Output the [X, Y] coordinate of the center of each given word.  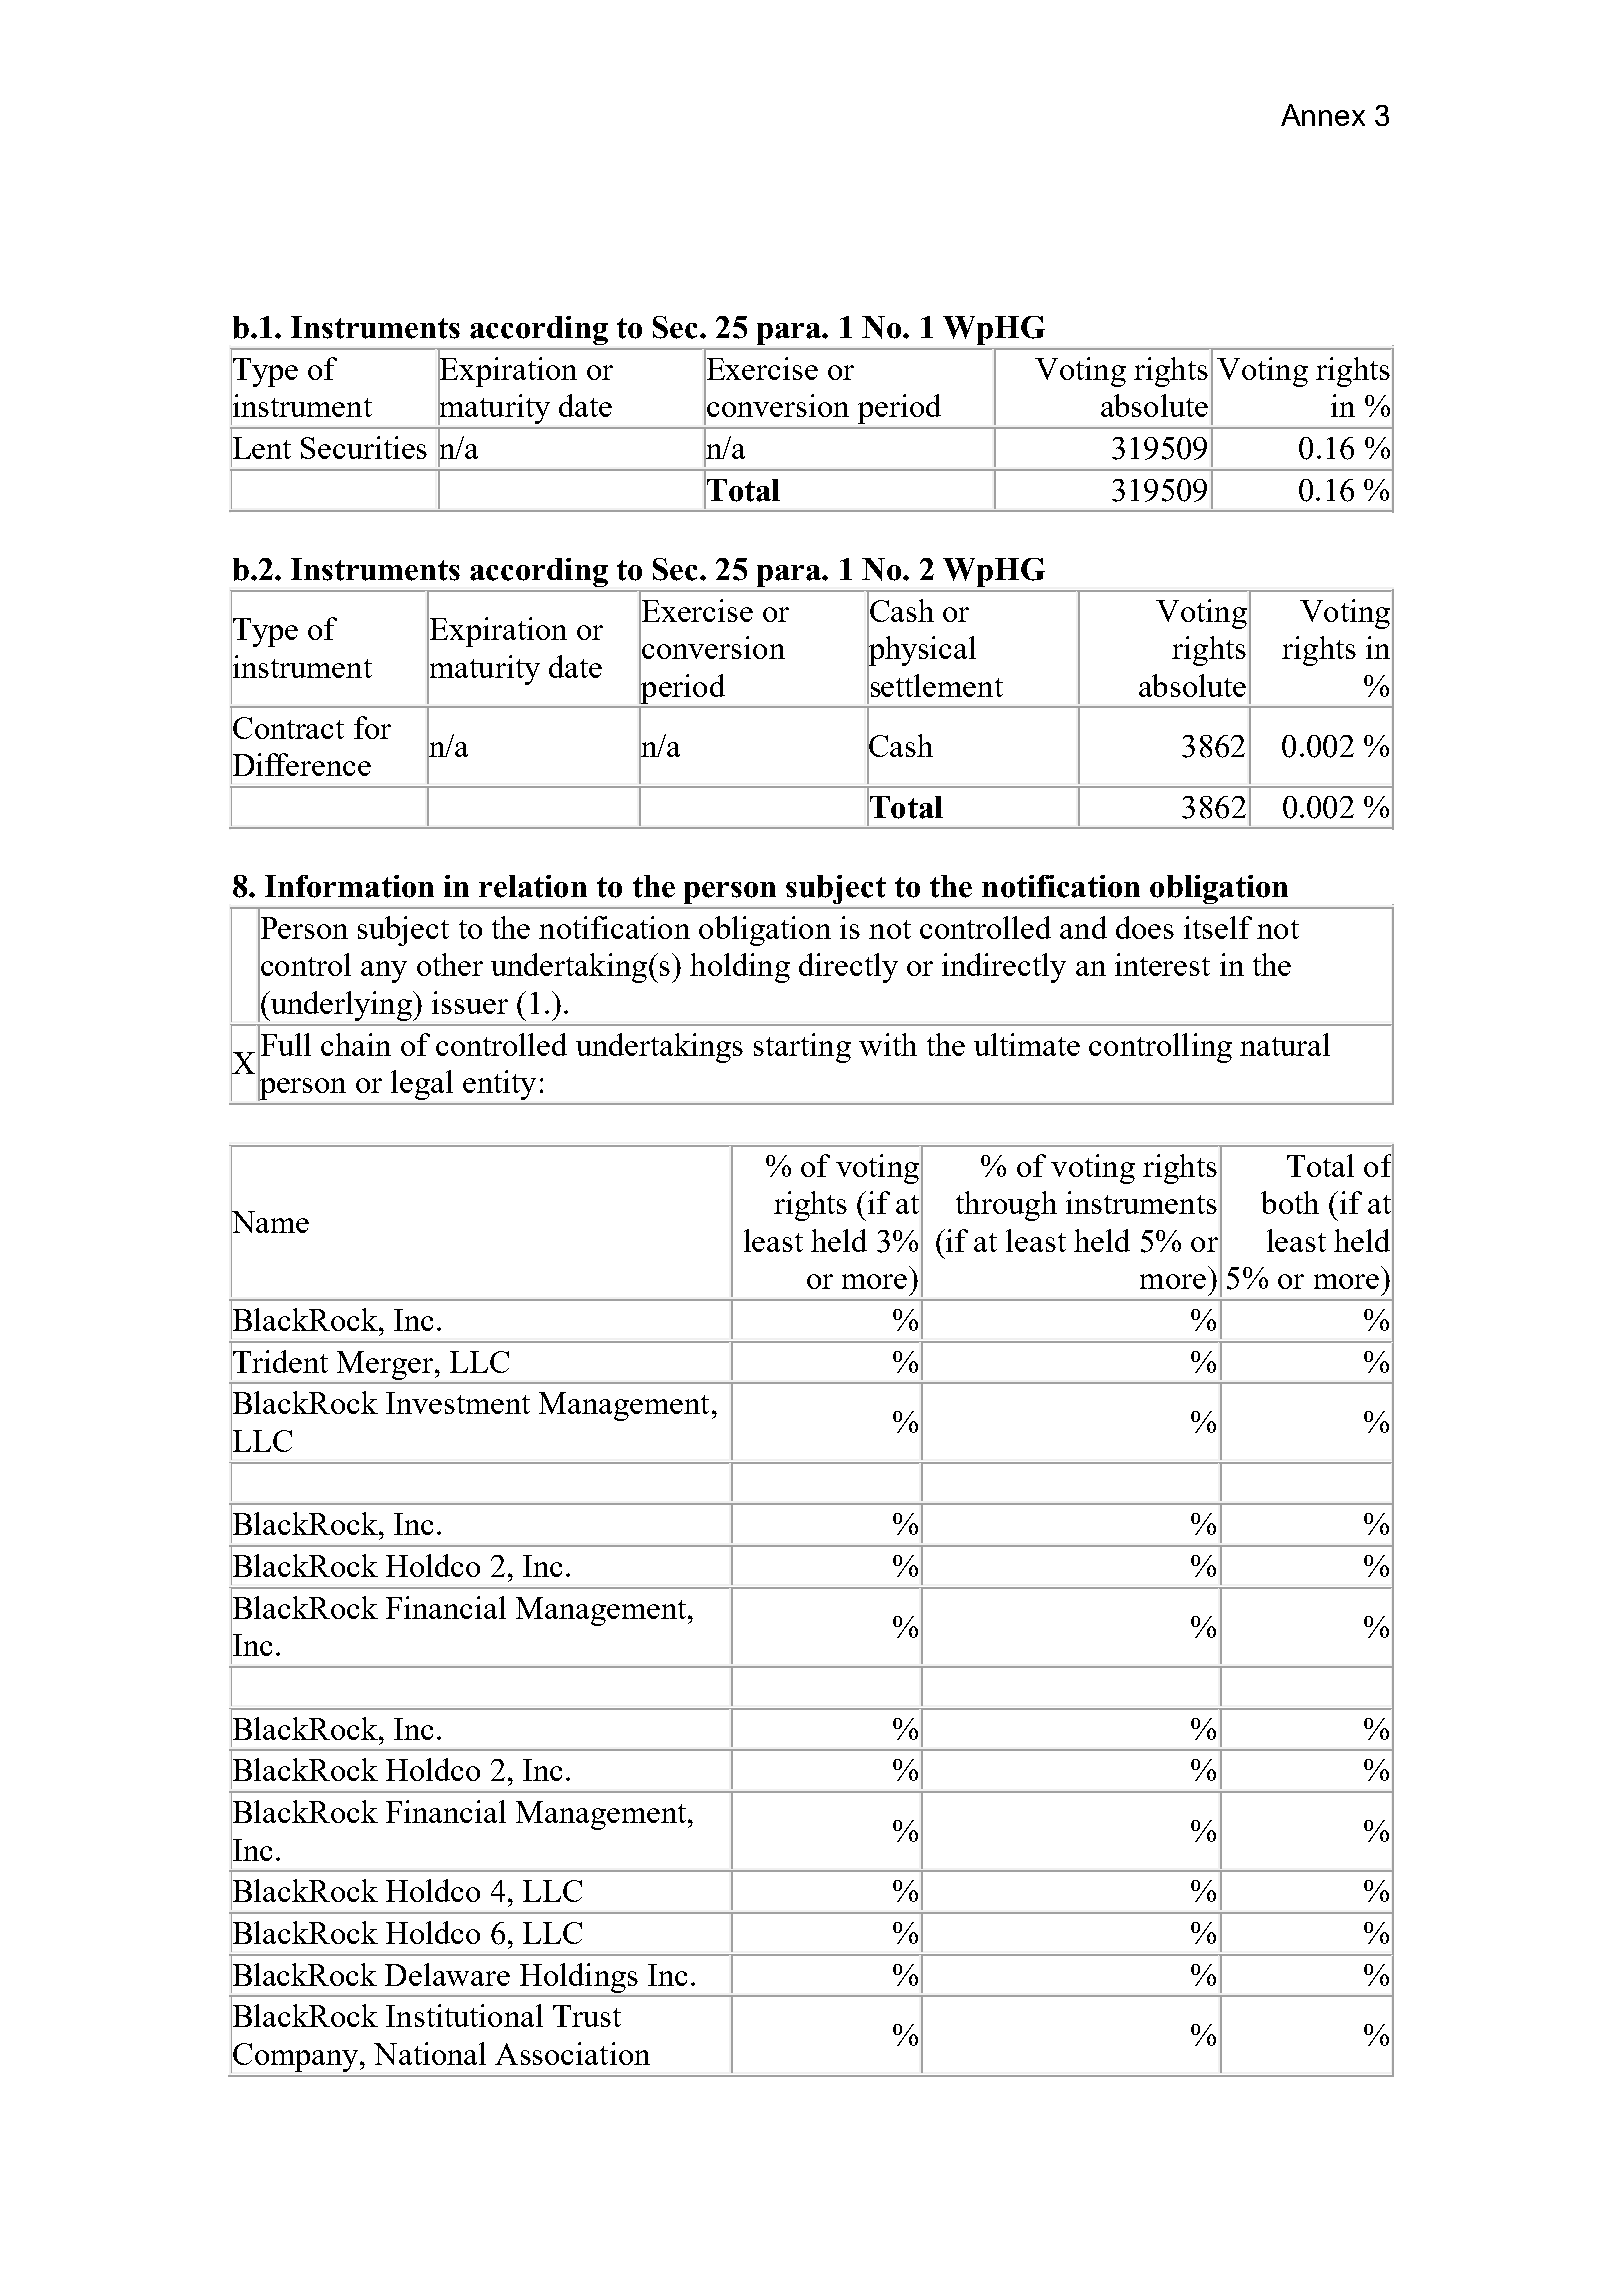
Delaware [447, 1974]
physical [921, 651]
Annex [1323, 115]
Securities [364, 447]
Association [572, 2053]
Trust [587, 2016]
